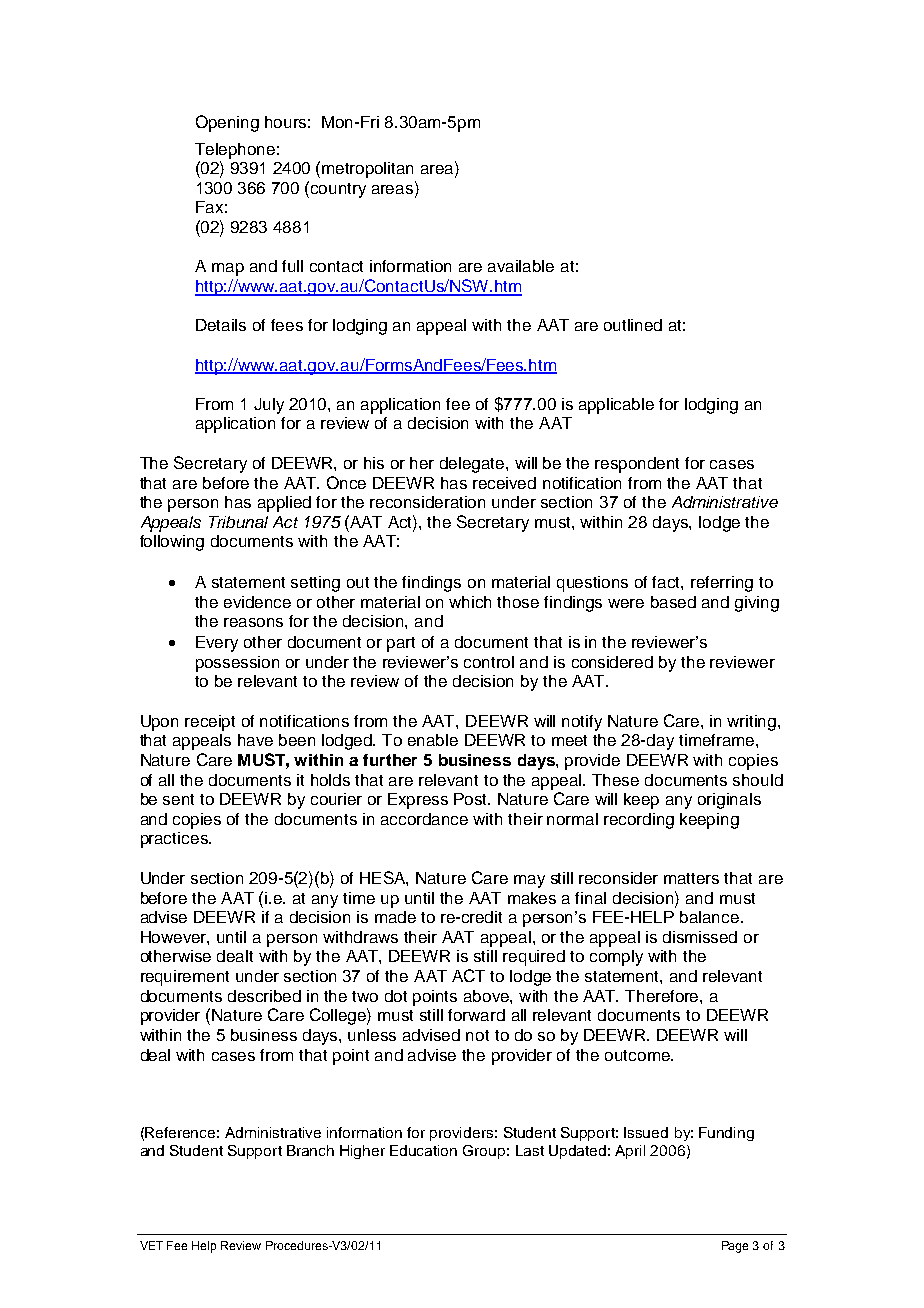 This document has width=924, height=1308. I want to click on delegate, so click(473, 465).
